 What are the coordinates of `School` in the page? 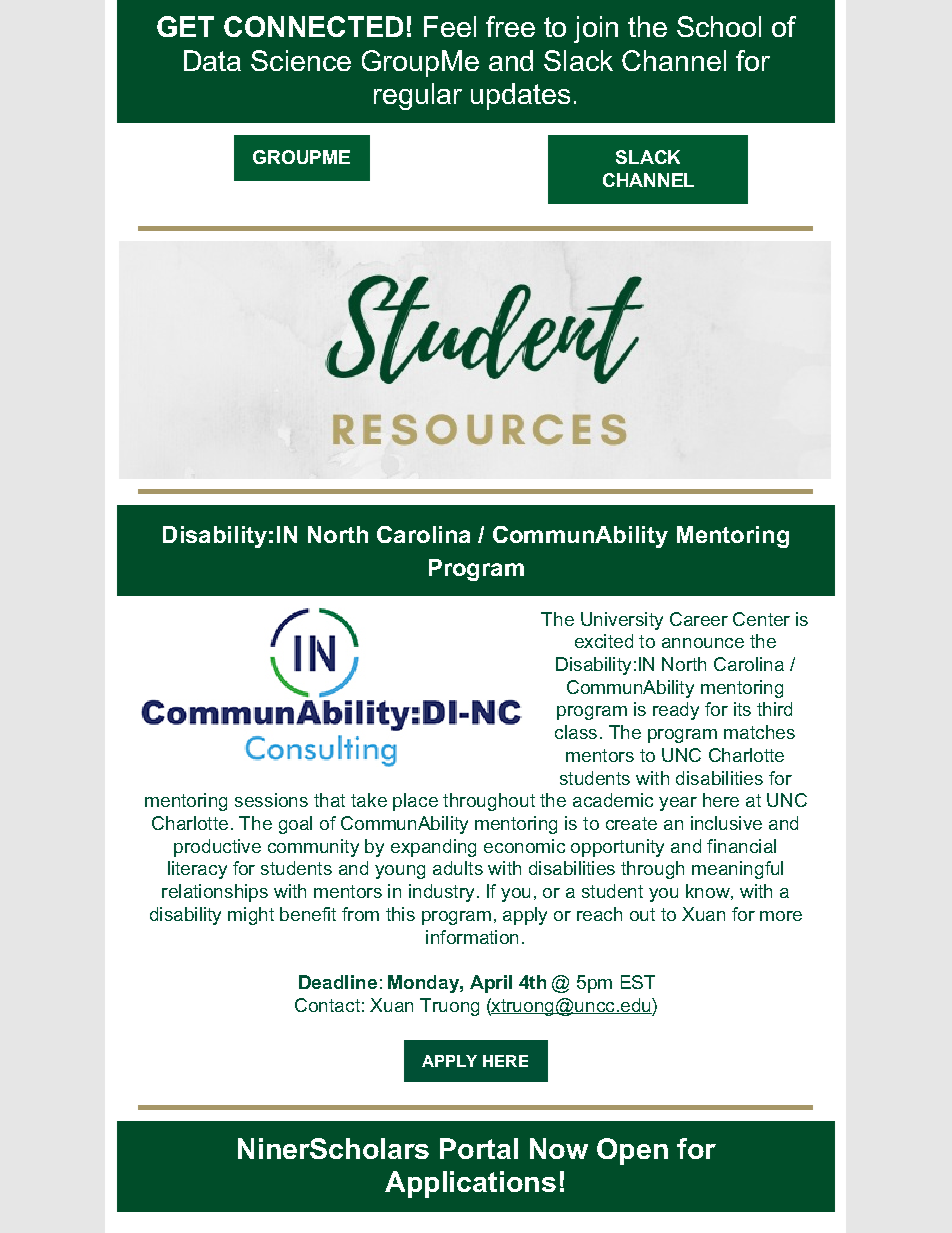 It's located at (719, 26).
